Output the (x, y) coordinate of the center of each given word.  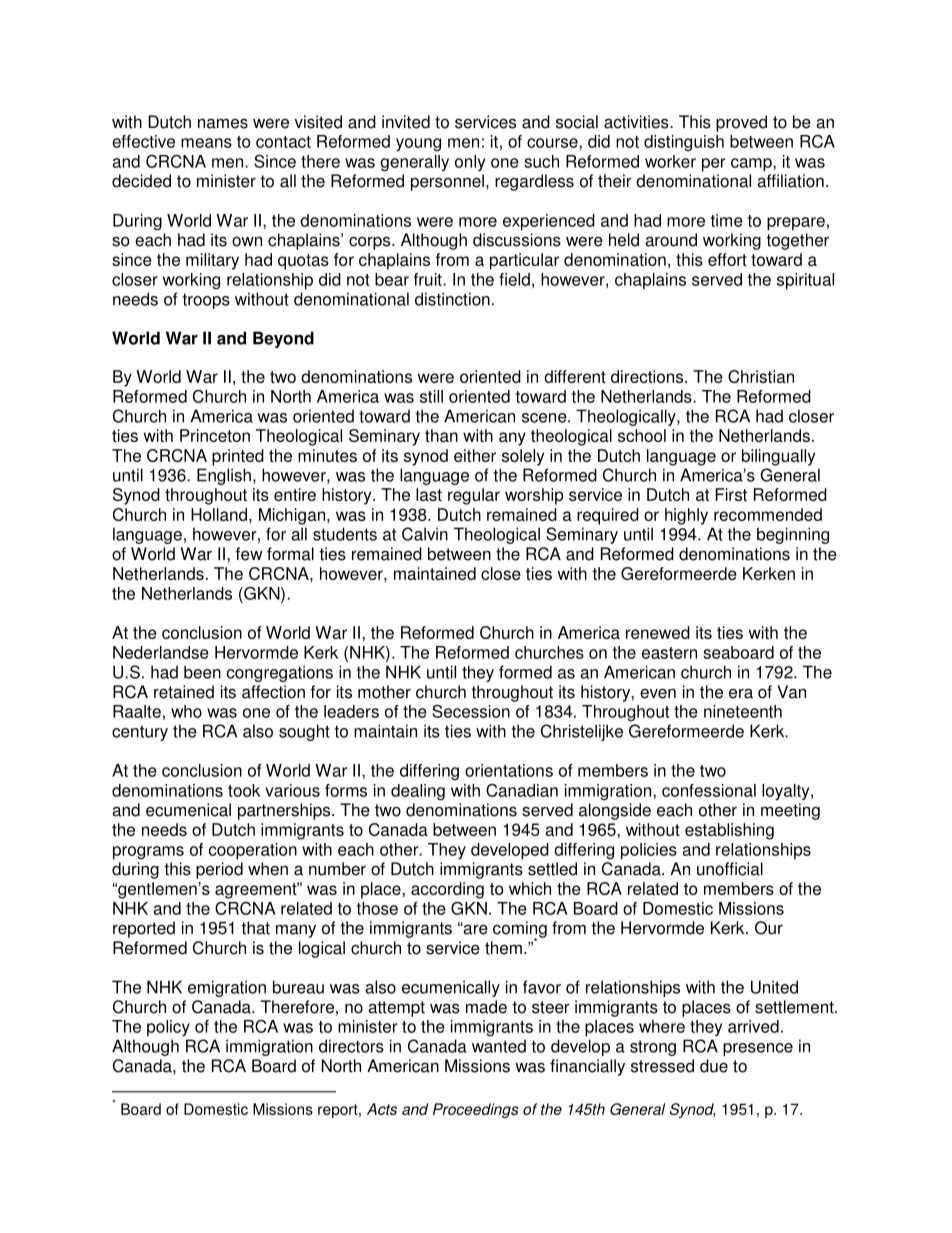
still (431, 396)
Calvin (425, 534)
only (470, 163)
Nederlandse (161, 652)
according (447, 890)
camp (752, 165)
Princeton (215, 435)
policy (168, 1028)
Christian (761, 376)
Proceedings (476, 1110)
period (219, 870)
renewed (658, 632)
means (206, 143)
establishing (729, 831)
